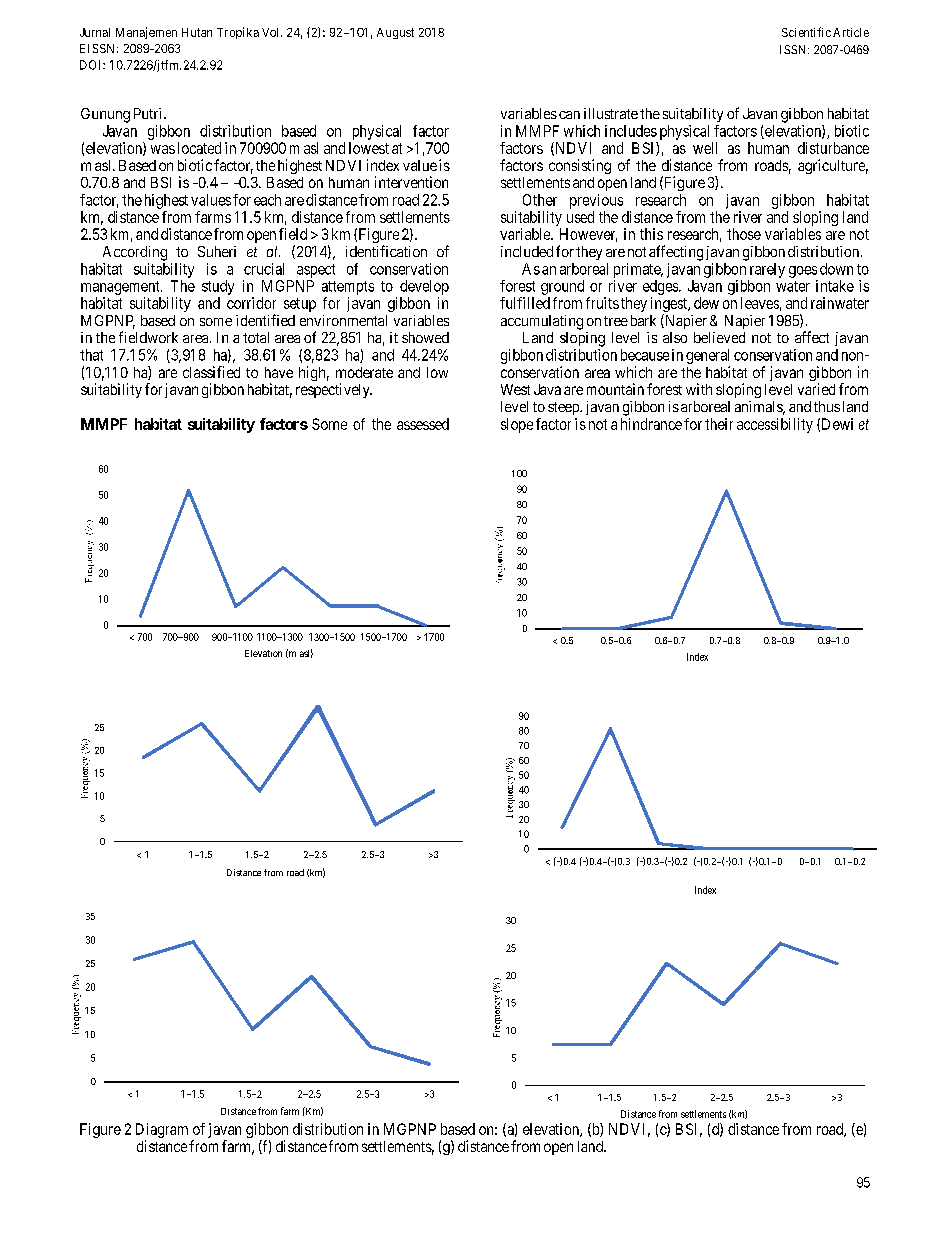 This screenshot has width=952, height=1233. What do you see at coordinates (569, 115) in the screenshot?
I see `can` at bounding box center [569, 115].
